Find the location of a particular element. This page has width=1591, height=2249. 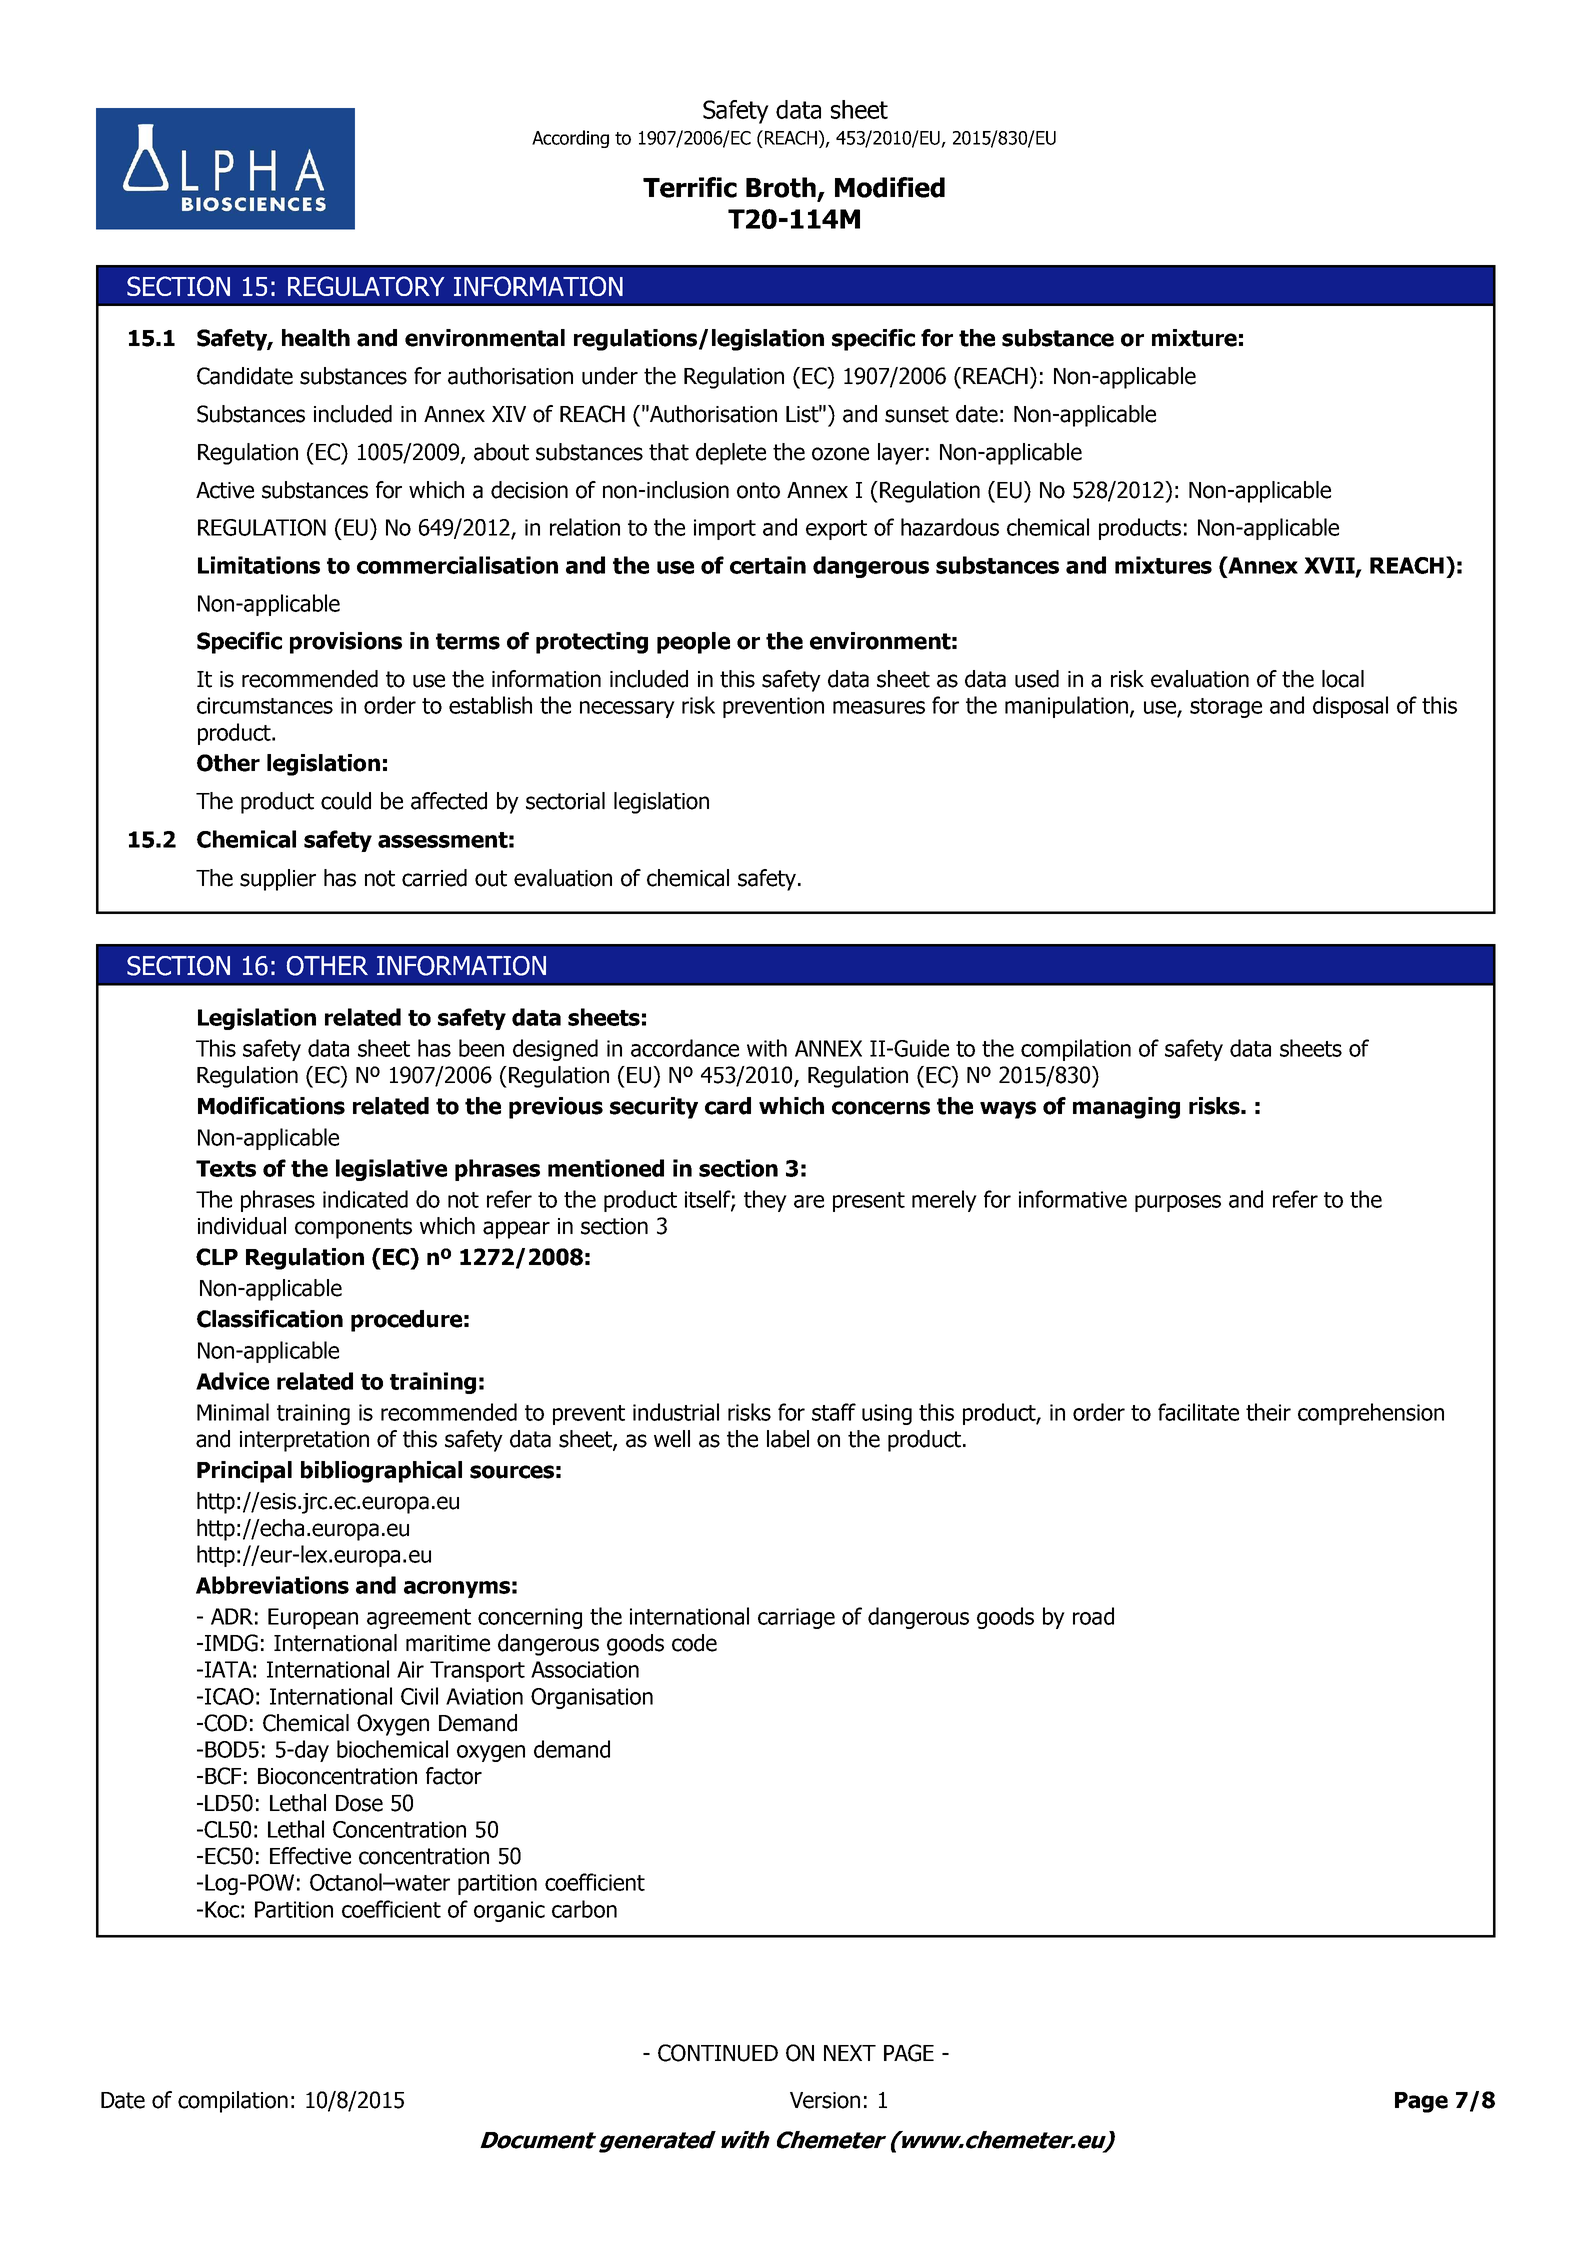

card is located at coordinates (728, 1106).
